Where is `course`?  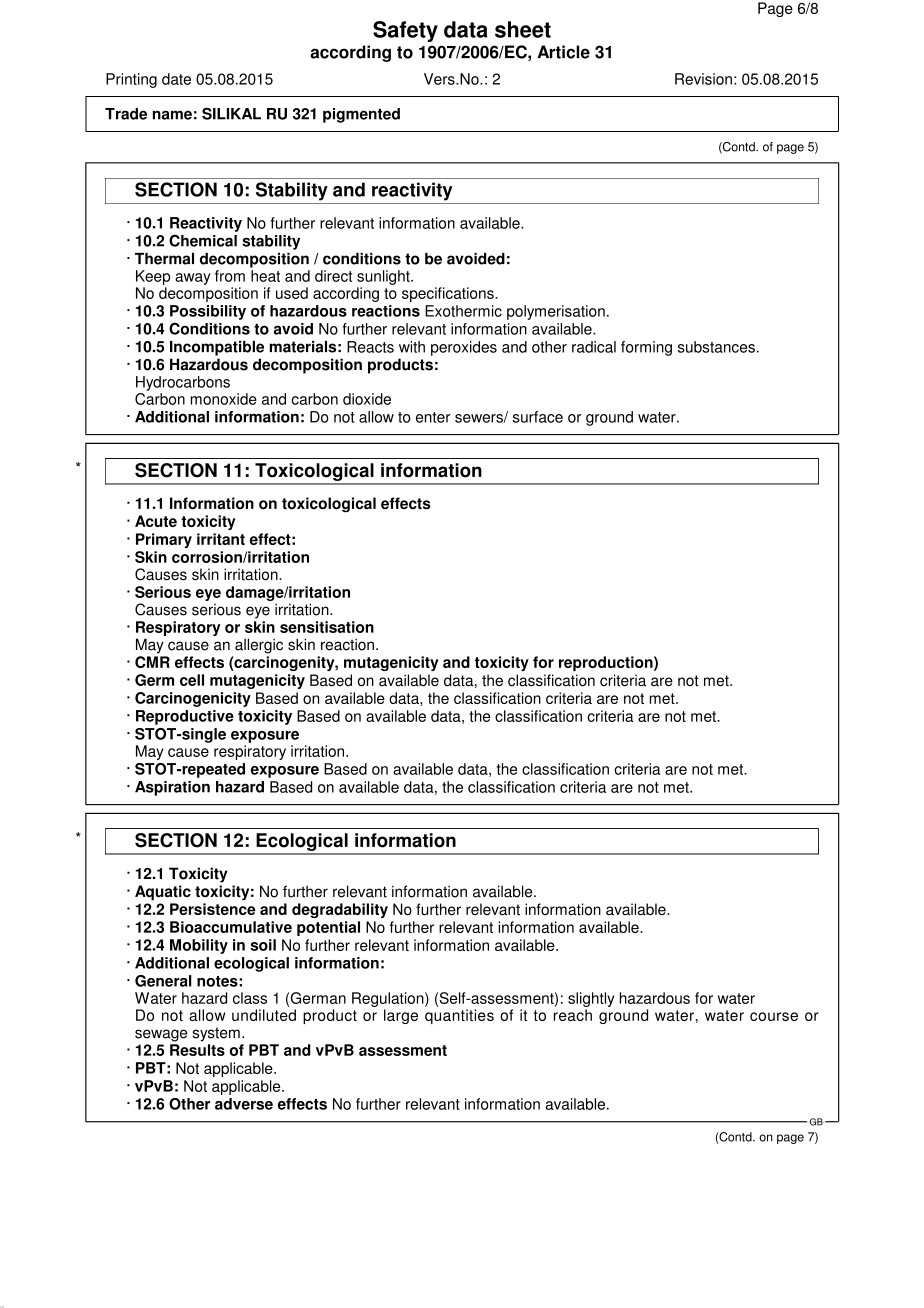
course is located at coordinates (774, 1016).
